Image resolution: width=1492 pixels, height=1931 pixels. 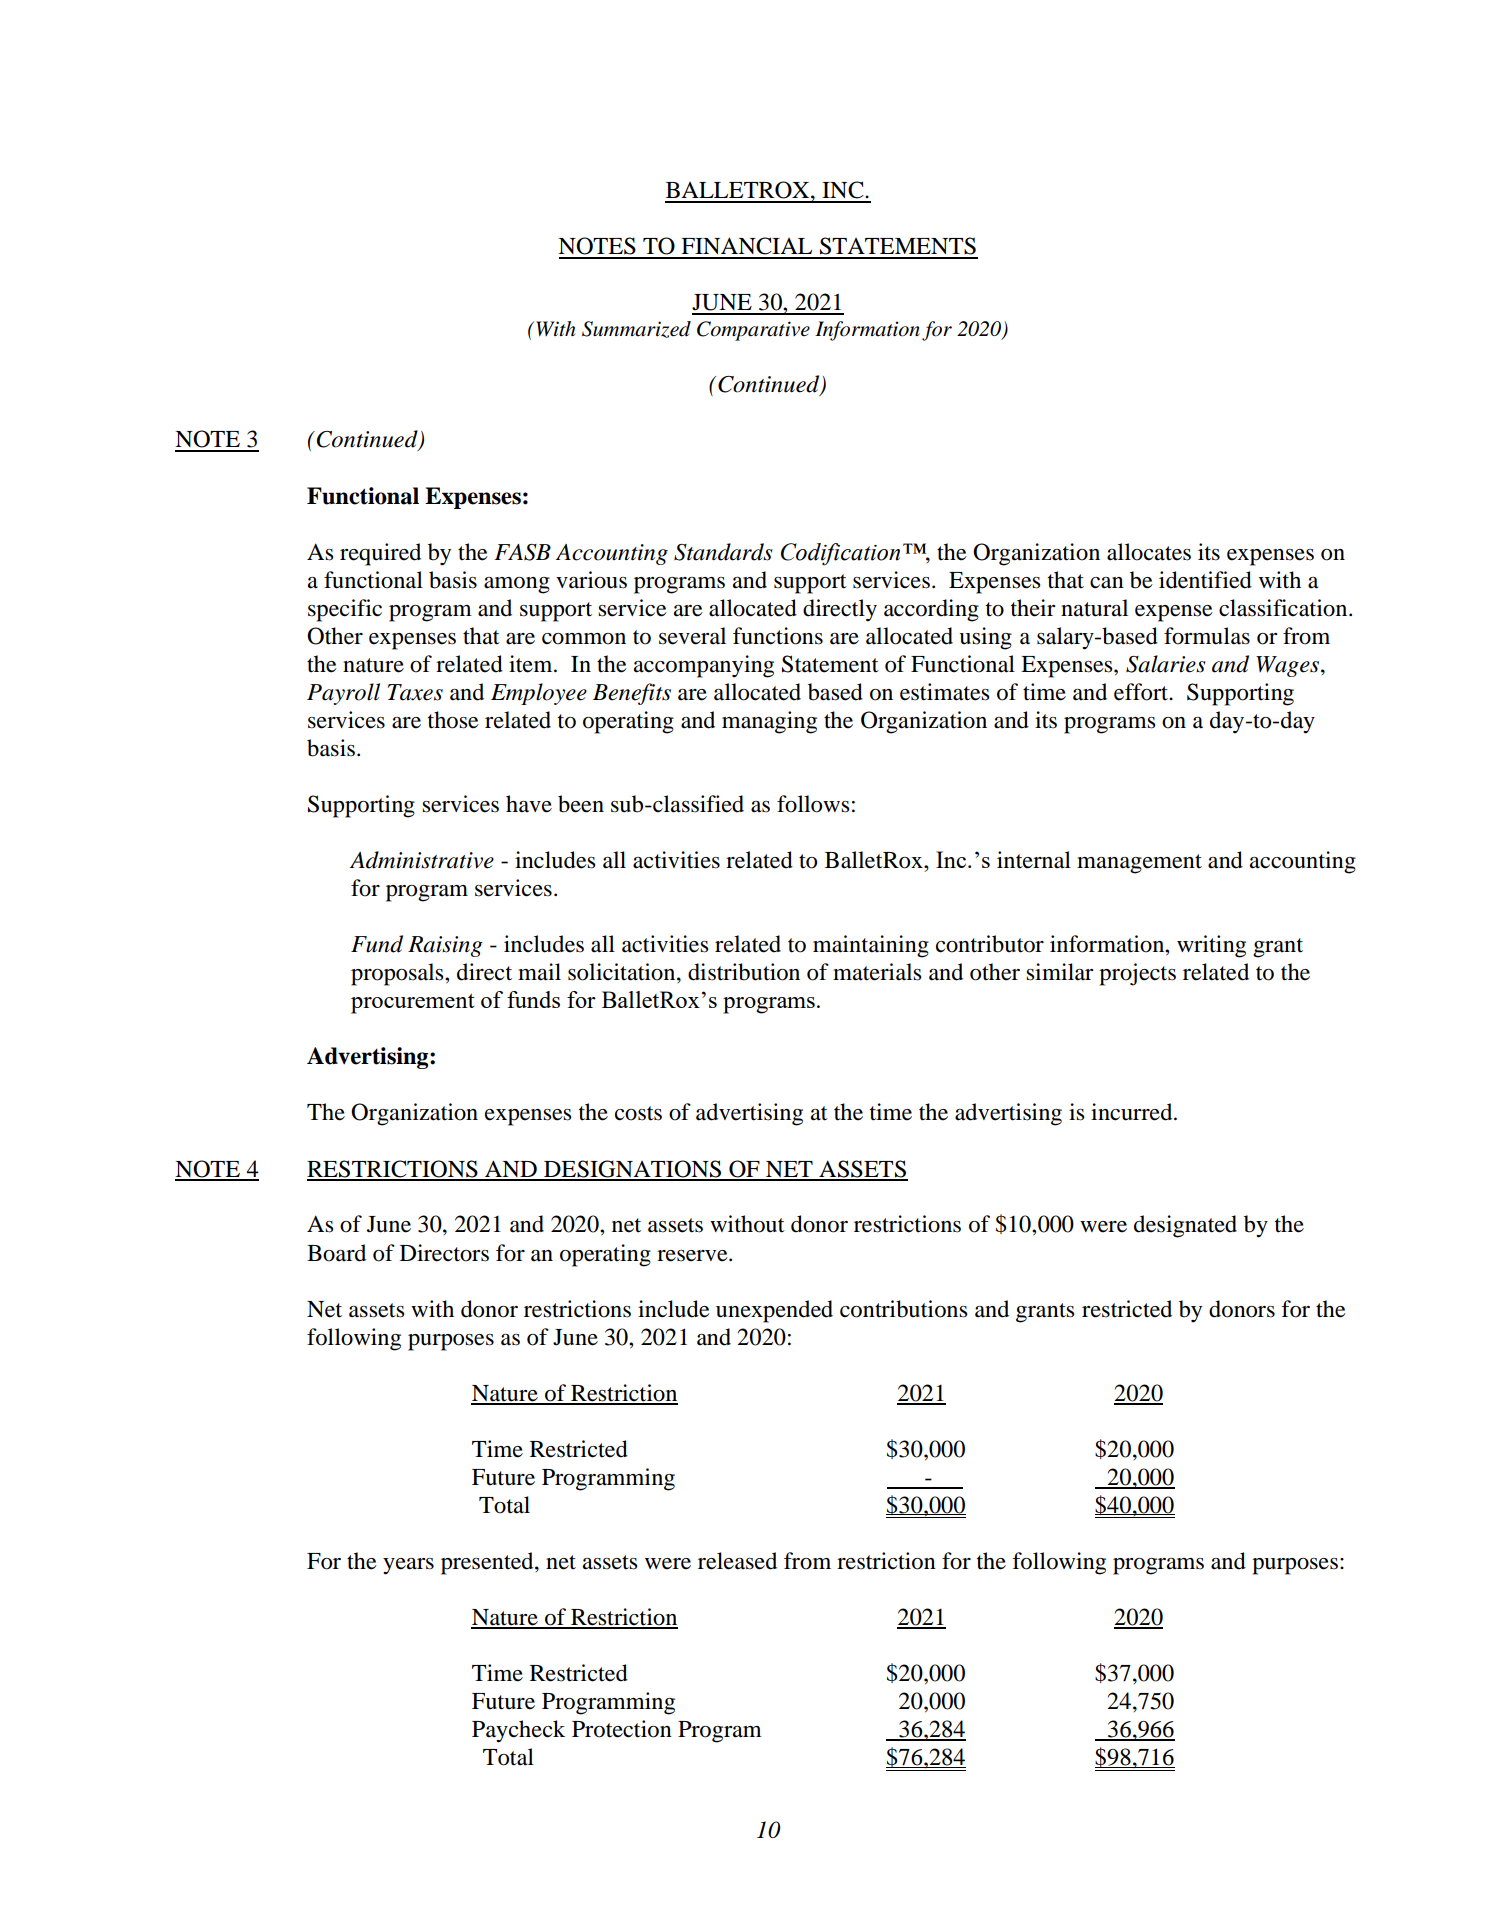 I want to click on Paycheck, so click(x=518, y=1731).
